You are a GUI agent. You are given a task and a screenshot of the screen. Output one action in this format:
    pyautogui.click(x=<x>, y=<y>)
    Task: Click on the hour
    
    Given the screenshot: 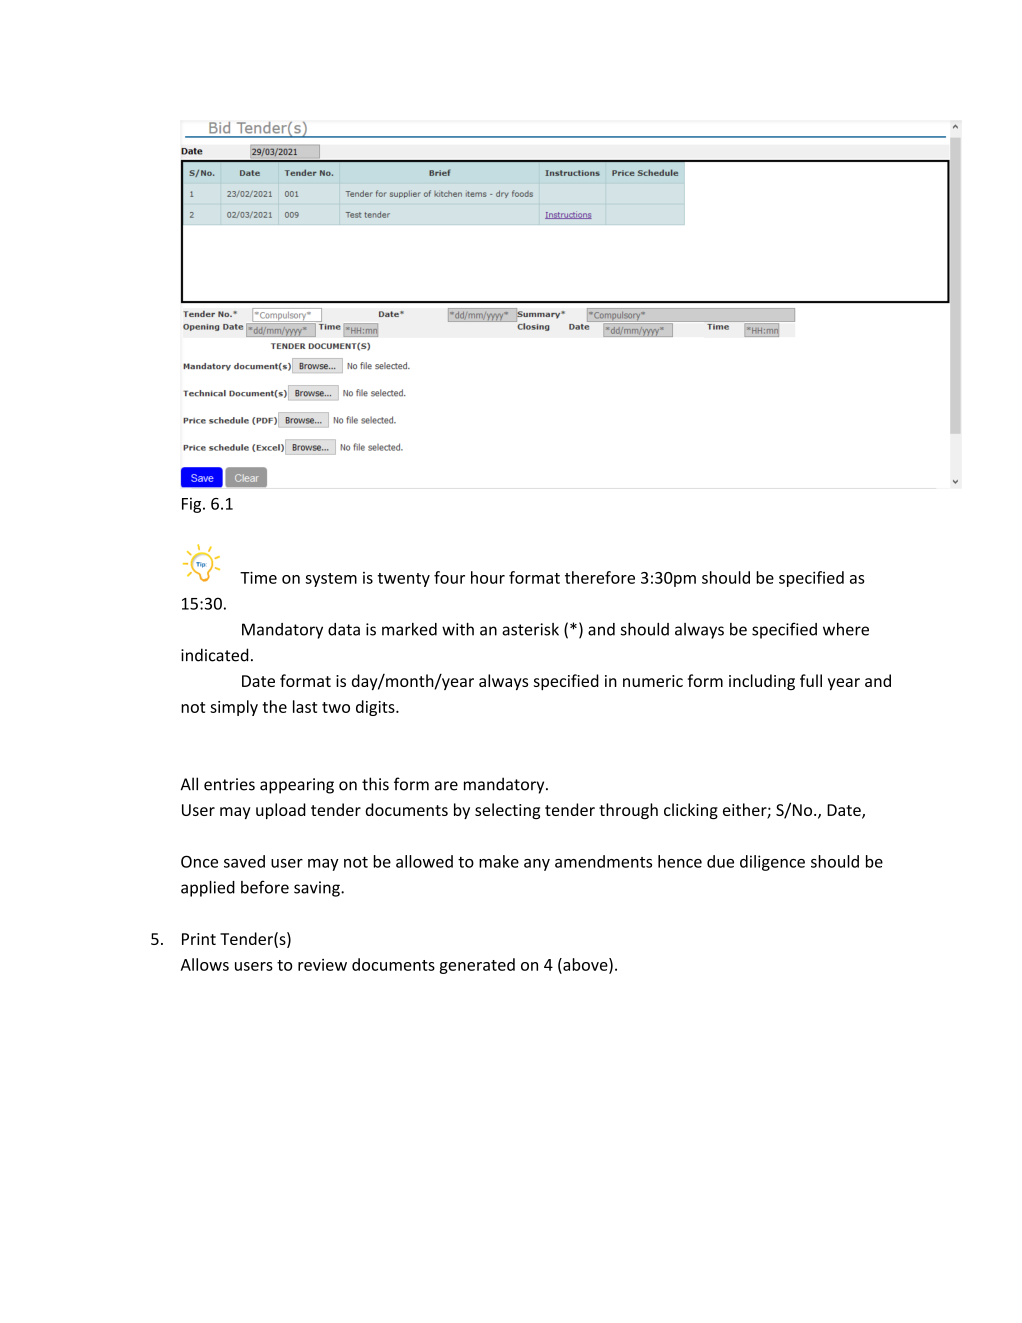 What is the action you would take?
    pyautogui.click(x=488, y=577)
